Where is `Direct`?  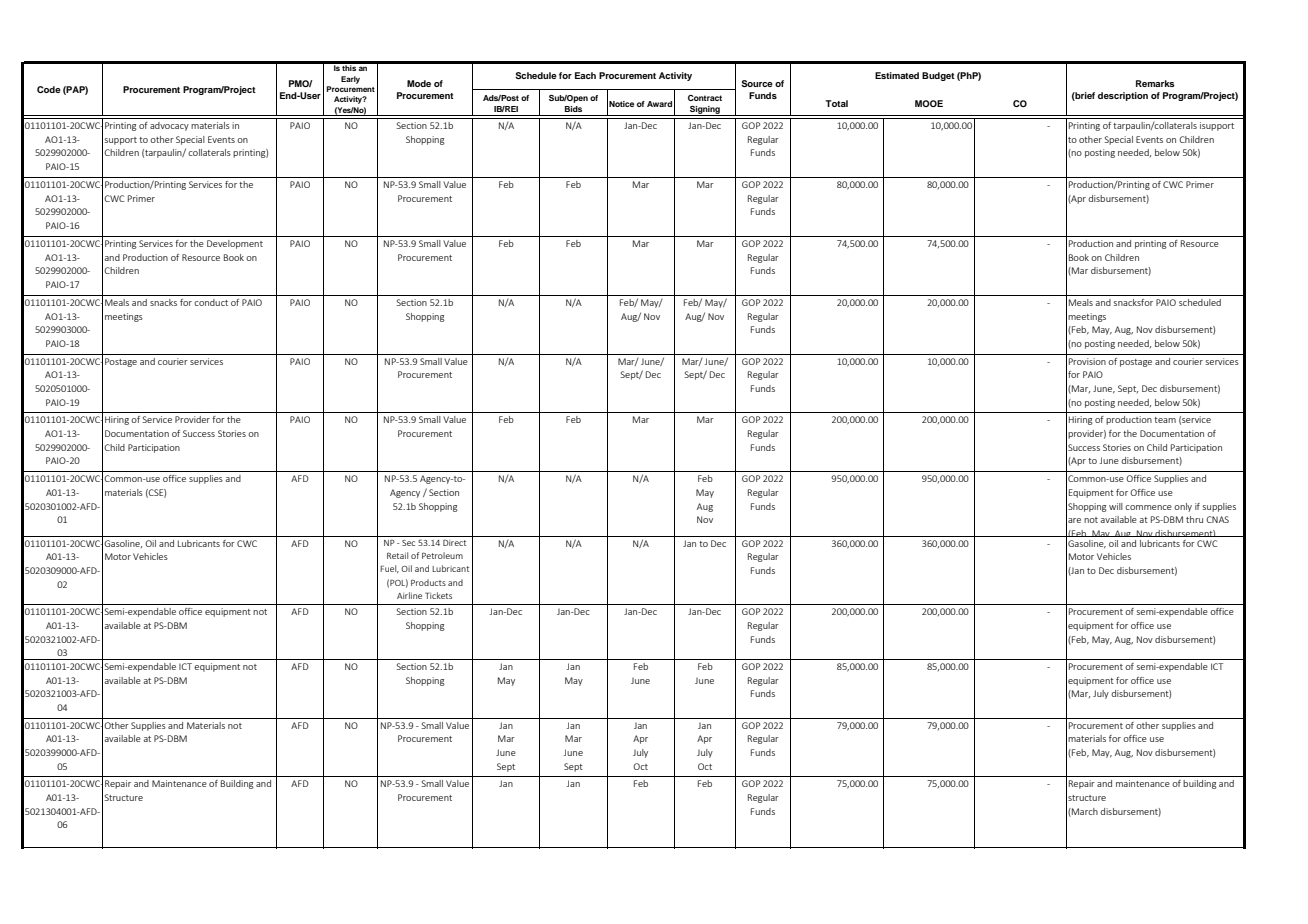
Direct is located at coordinates (454, 542).
